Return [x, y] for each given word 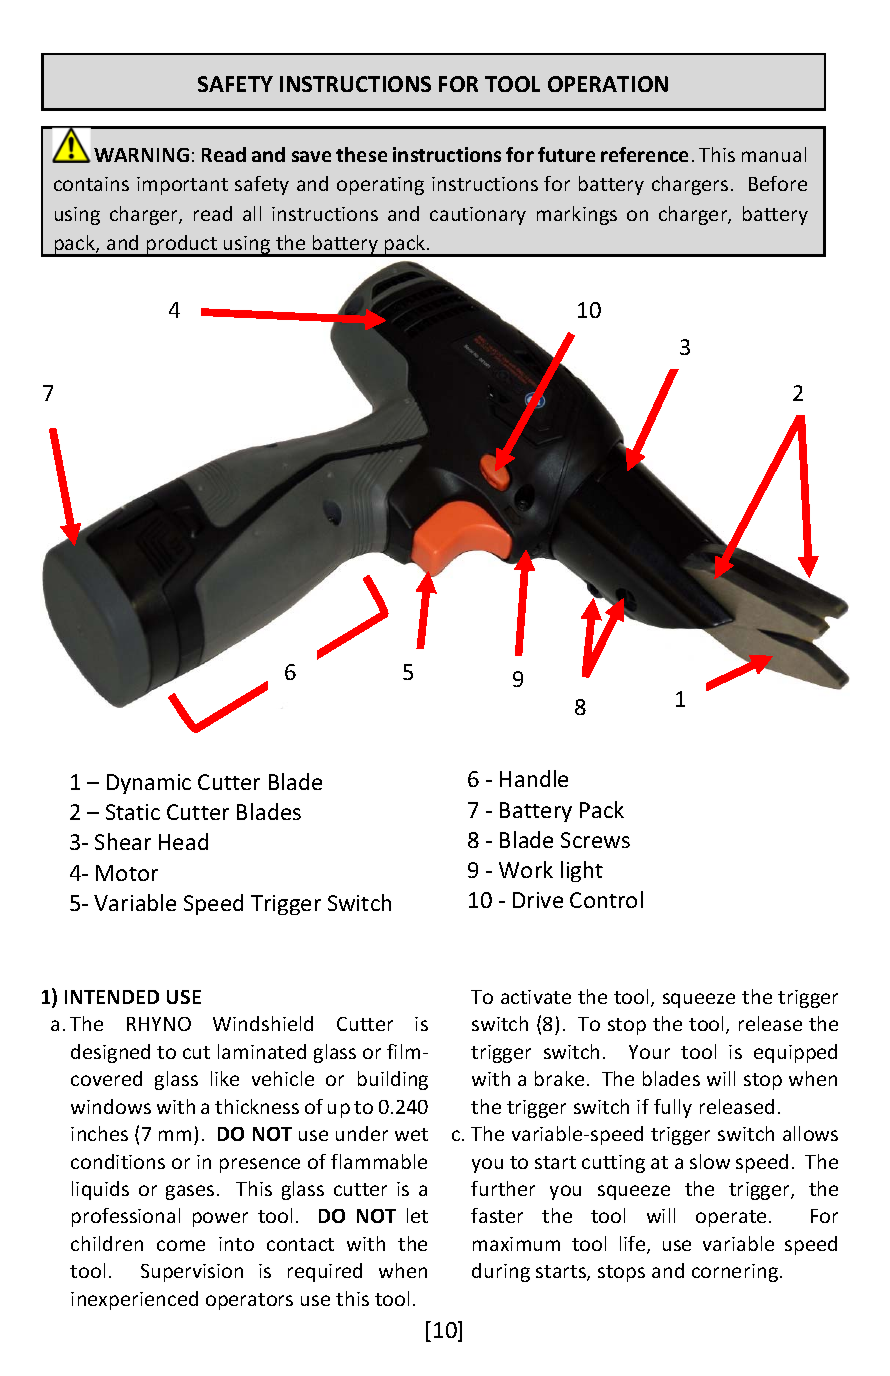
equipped [795, 1053]
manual [774, 154]
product [182, 246]
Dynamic [149, 784]
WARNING [141, 155]
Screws [595, 840]
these [361, 154]
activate [536, 997]
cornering [735, 1273]
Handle [534, 778]
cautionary [478, 216]
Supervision [192, 1273]
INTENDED [112, 997]
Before [778, 183]
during [501, 1272]
